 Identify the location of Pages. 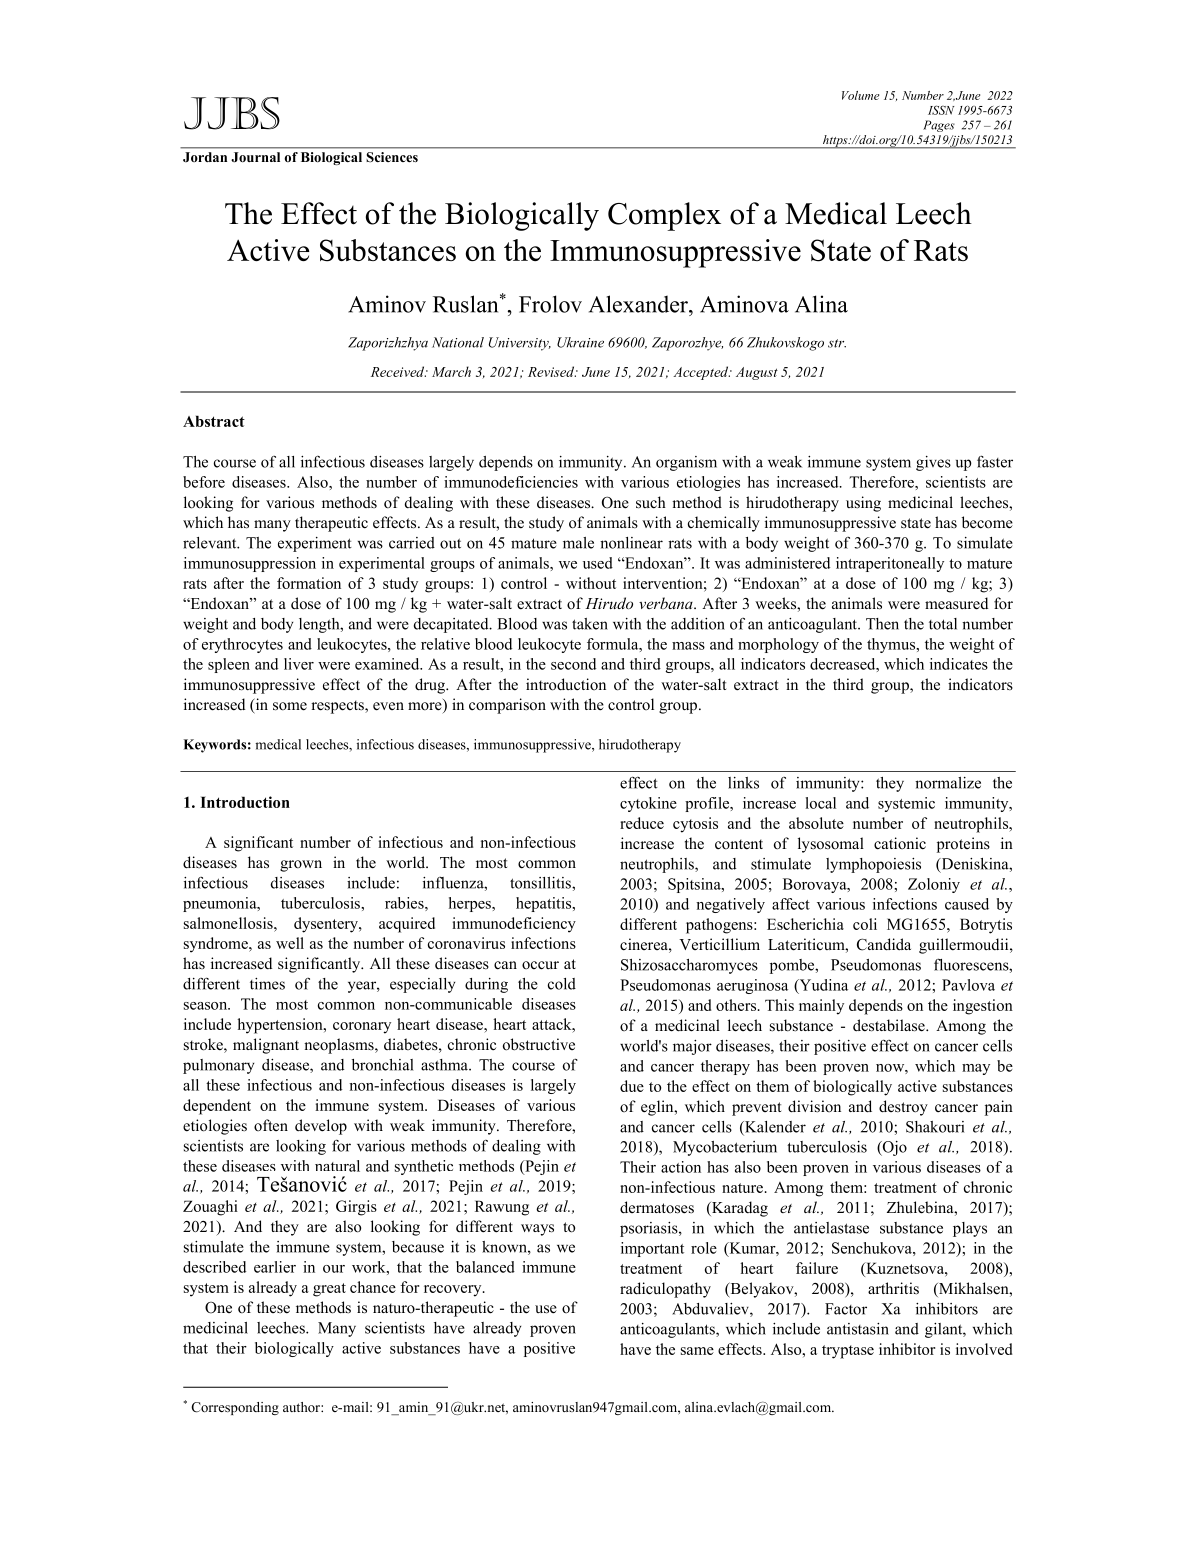
(939, 126).
